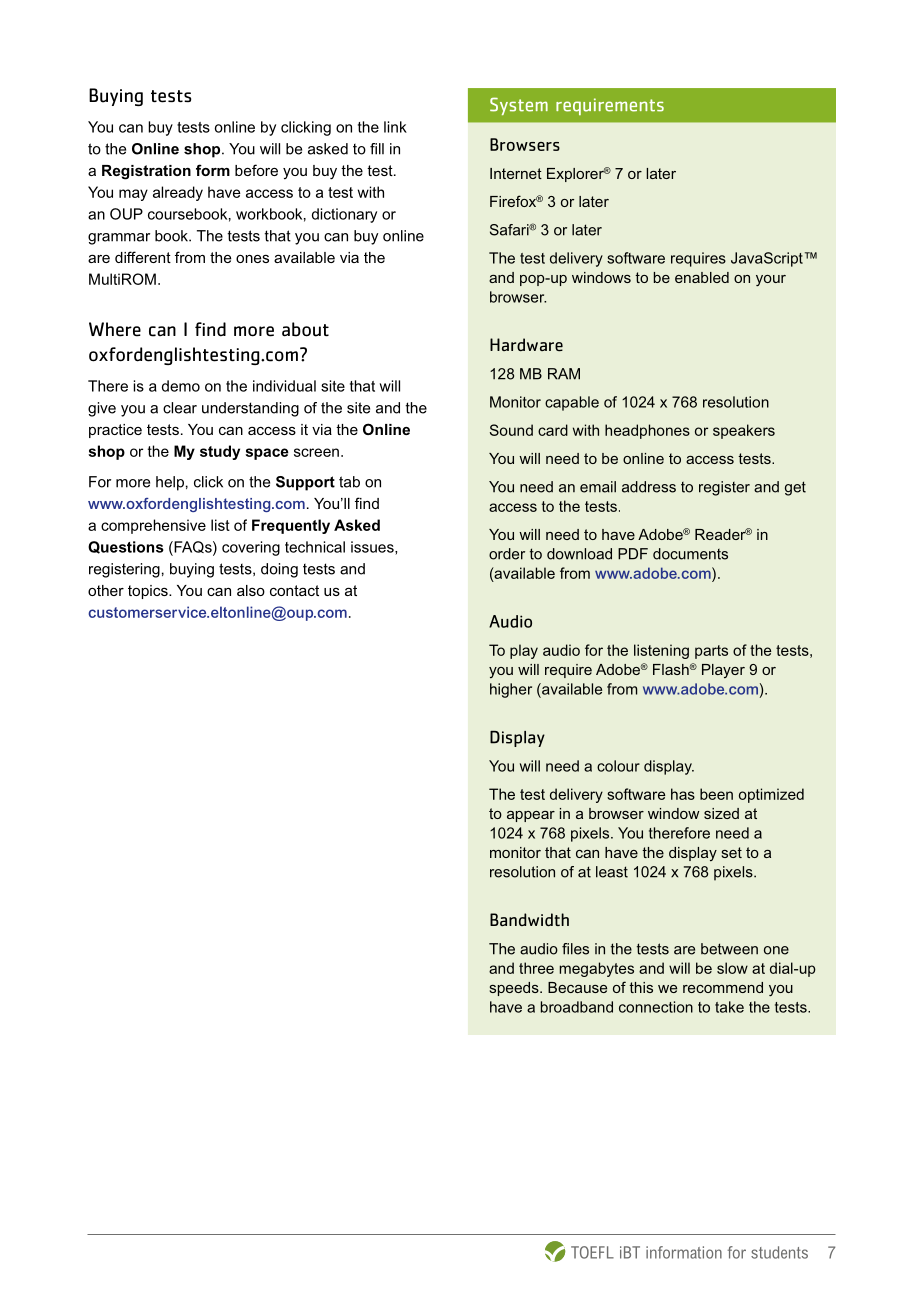  Describe the element at coordinates (515, 989) in the document. I see `speeds` at that location.
